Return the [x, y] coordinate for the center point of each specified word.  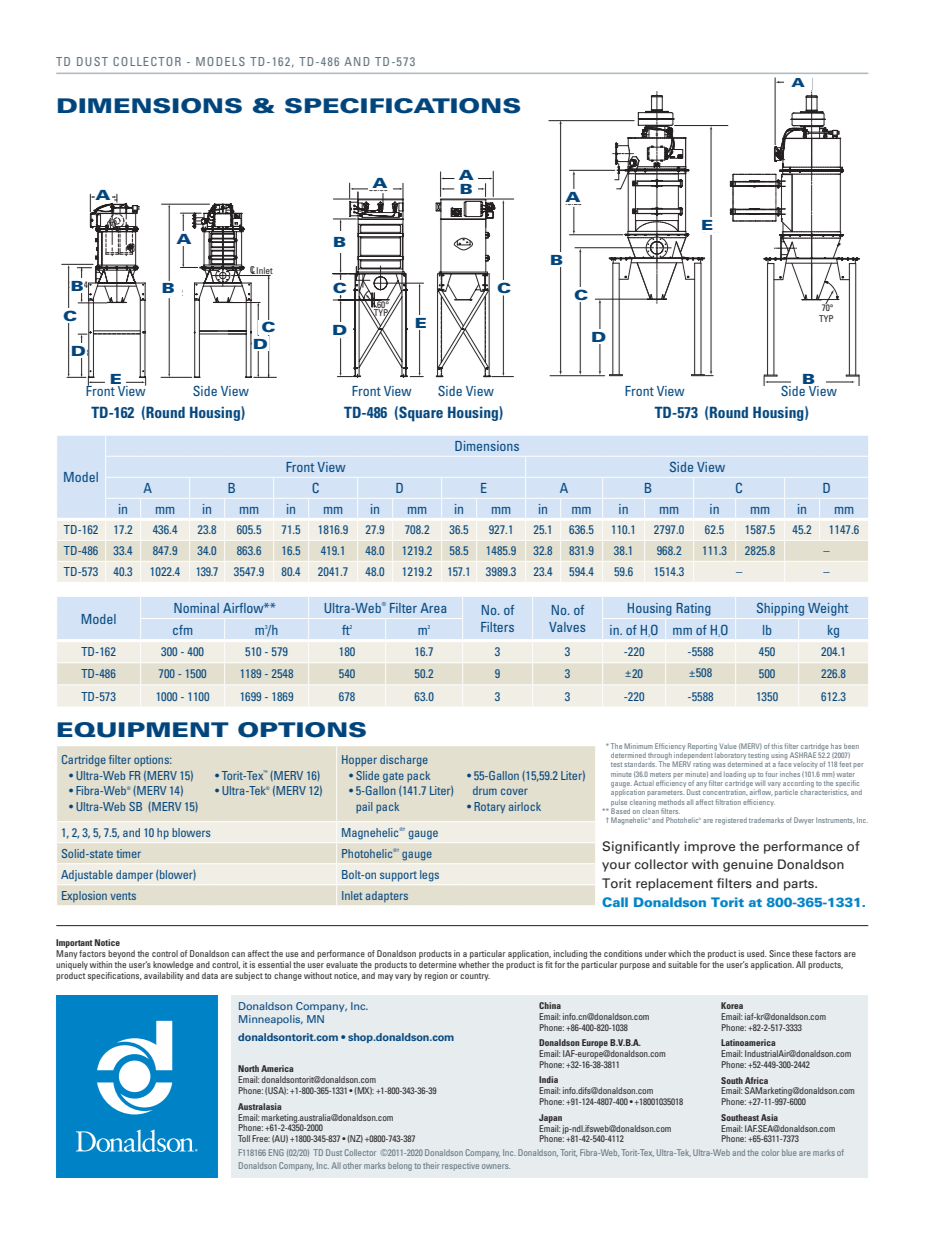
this [777, 746]
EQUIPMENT [143, 730]
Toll [244, 1138]
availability [164, 976]
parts [800, 885]
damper [134, 875]
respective [460, 1167]
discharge [404, 761]
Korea [732, 1005]
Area [433, 608]
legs [429, 876]
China [550, 1005]
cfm [182, 630]
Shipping [780, 609]
